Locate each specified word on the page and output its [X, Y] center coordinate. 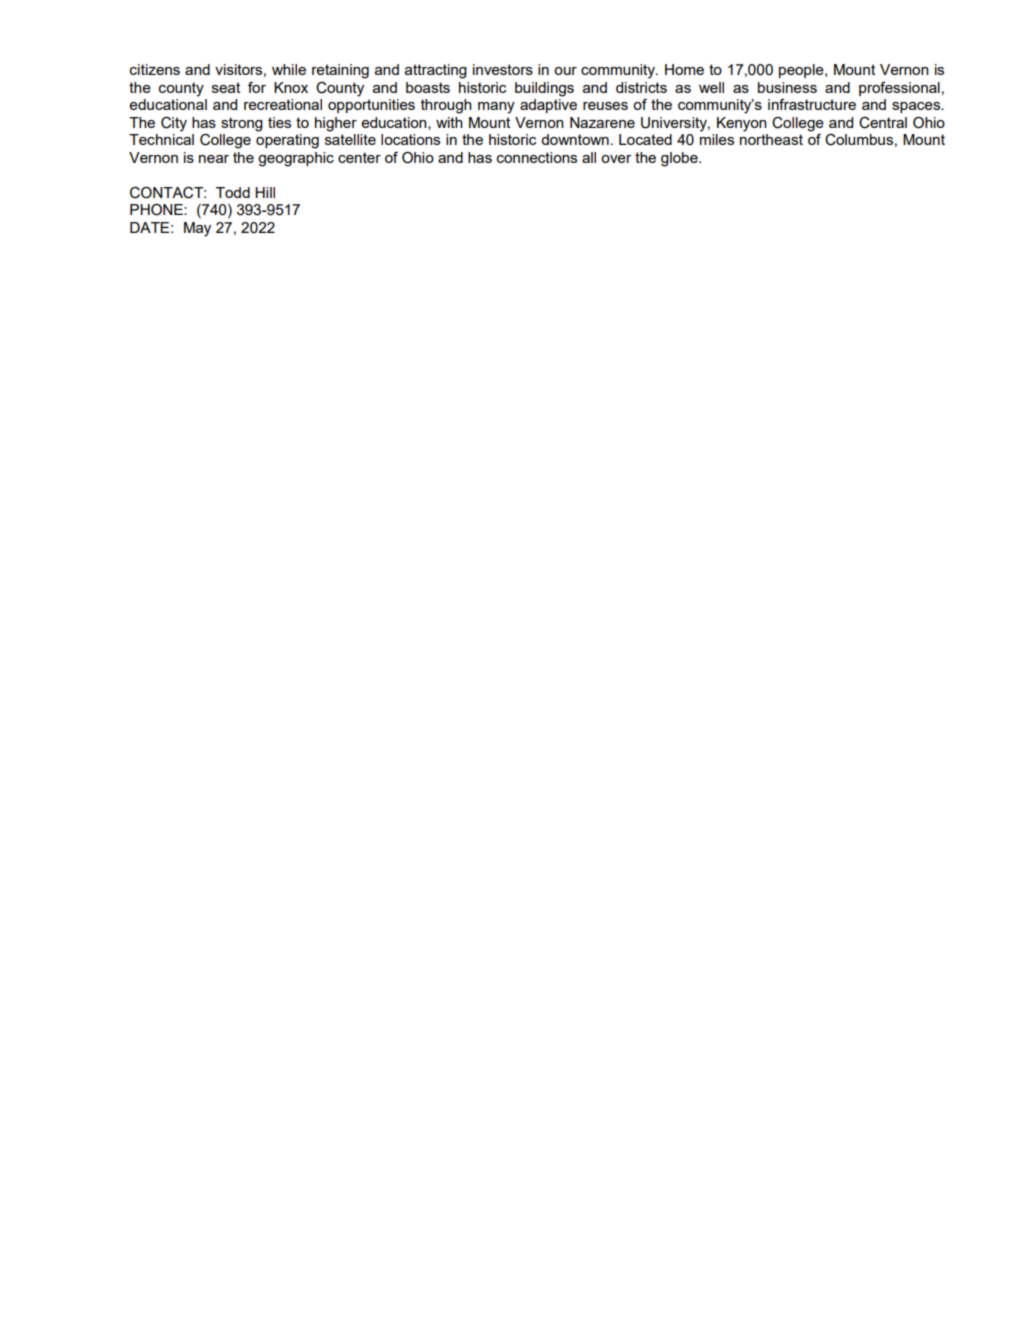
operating [287, 141]
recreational [283, 104]
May [197, 229]
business [787, 87]
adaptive [548, 106]
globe [680, 159]
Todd [233, 192]
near [214, 159]
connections [537, 157]
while [289, 69]
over [616, 159]
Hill [265, 192]
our [565, 71]
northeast [771, 139]
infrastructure [812, 104]
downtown [575, 139]
